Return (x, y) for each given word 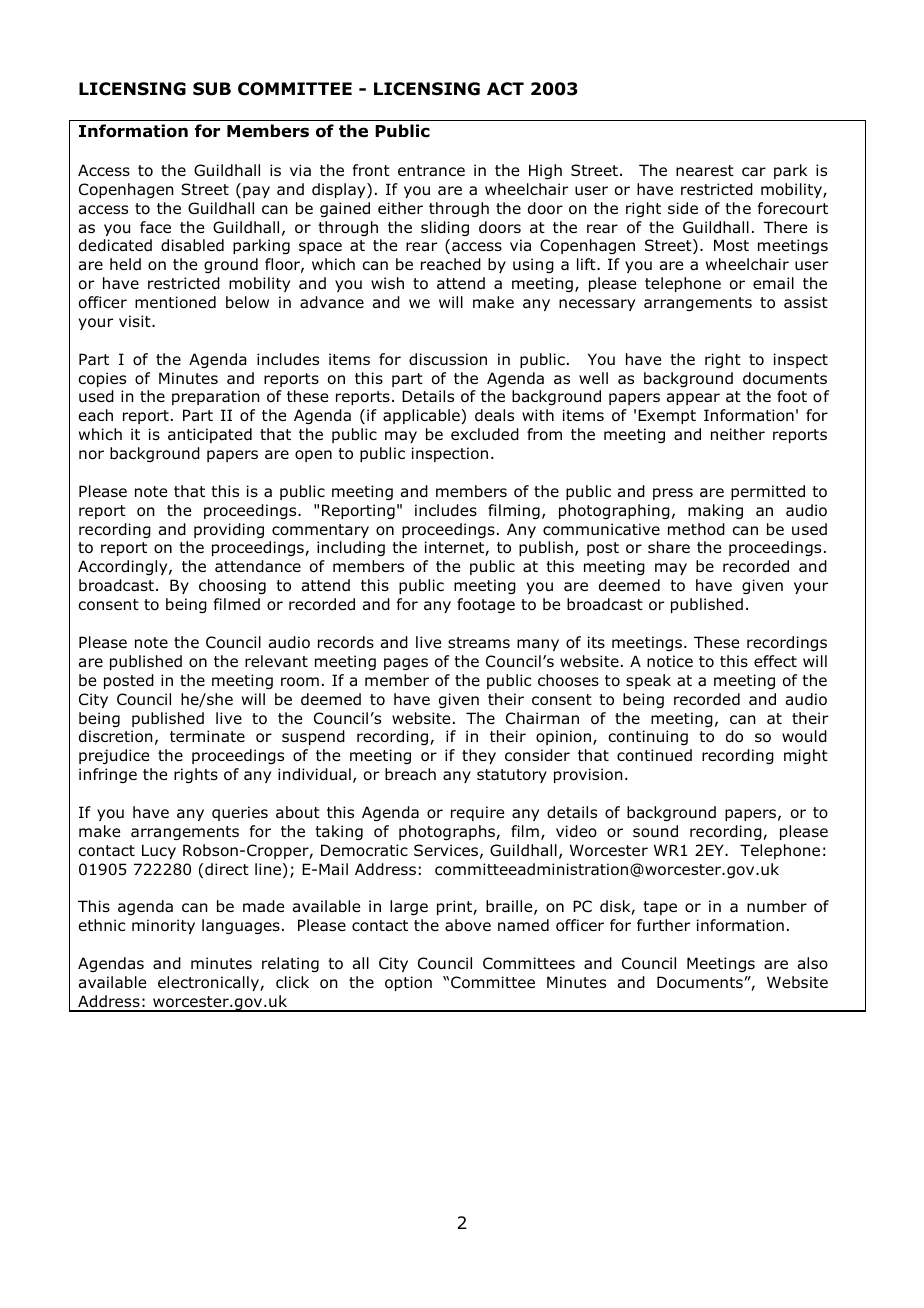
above (468, 925)
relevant (276, 661)
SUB (212, 89)
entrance (431, 171)
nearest (705, 170)
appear (693, 399)
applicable (422, 416)
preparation (216, 397)
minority (163, 926)
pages (406, 664)
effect (775, 661)
